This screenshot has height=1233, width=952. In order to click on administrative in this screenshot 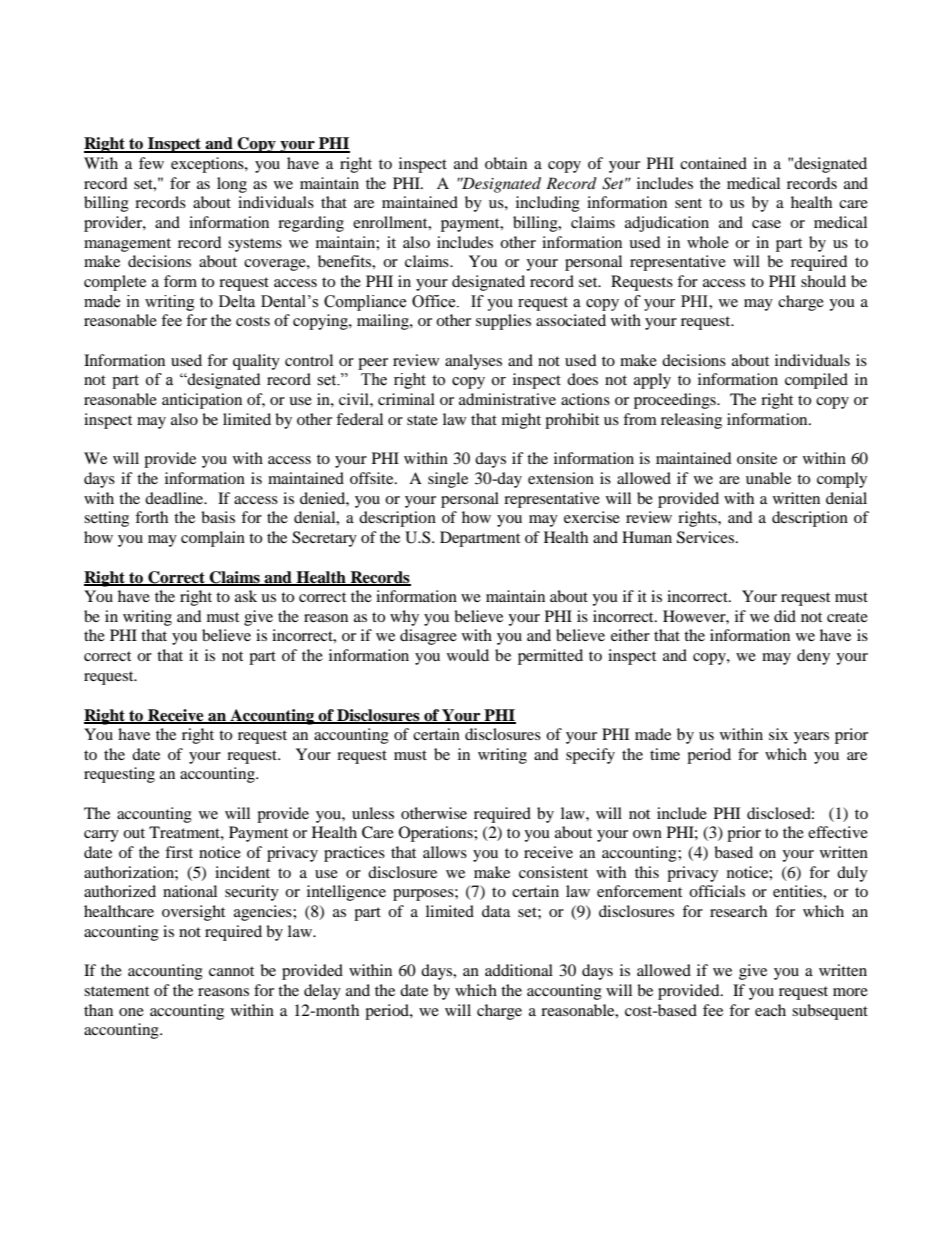, I will do `click(507, 399)`.
